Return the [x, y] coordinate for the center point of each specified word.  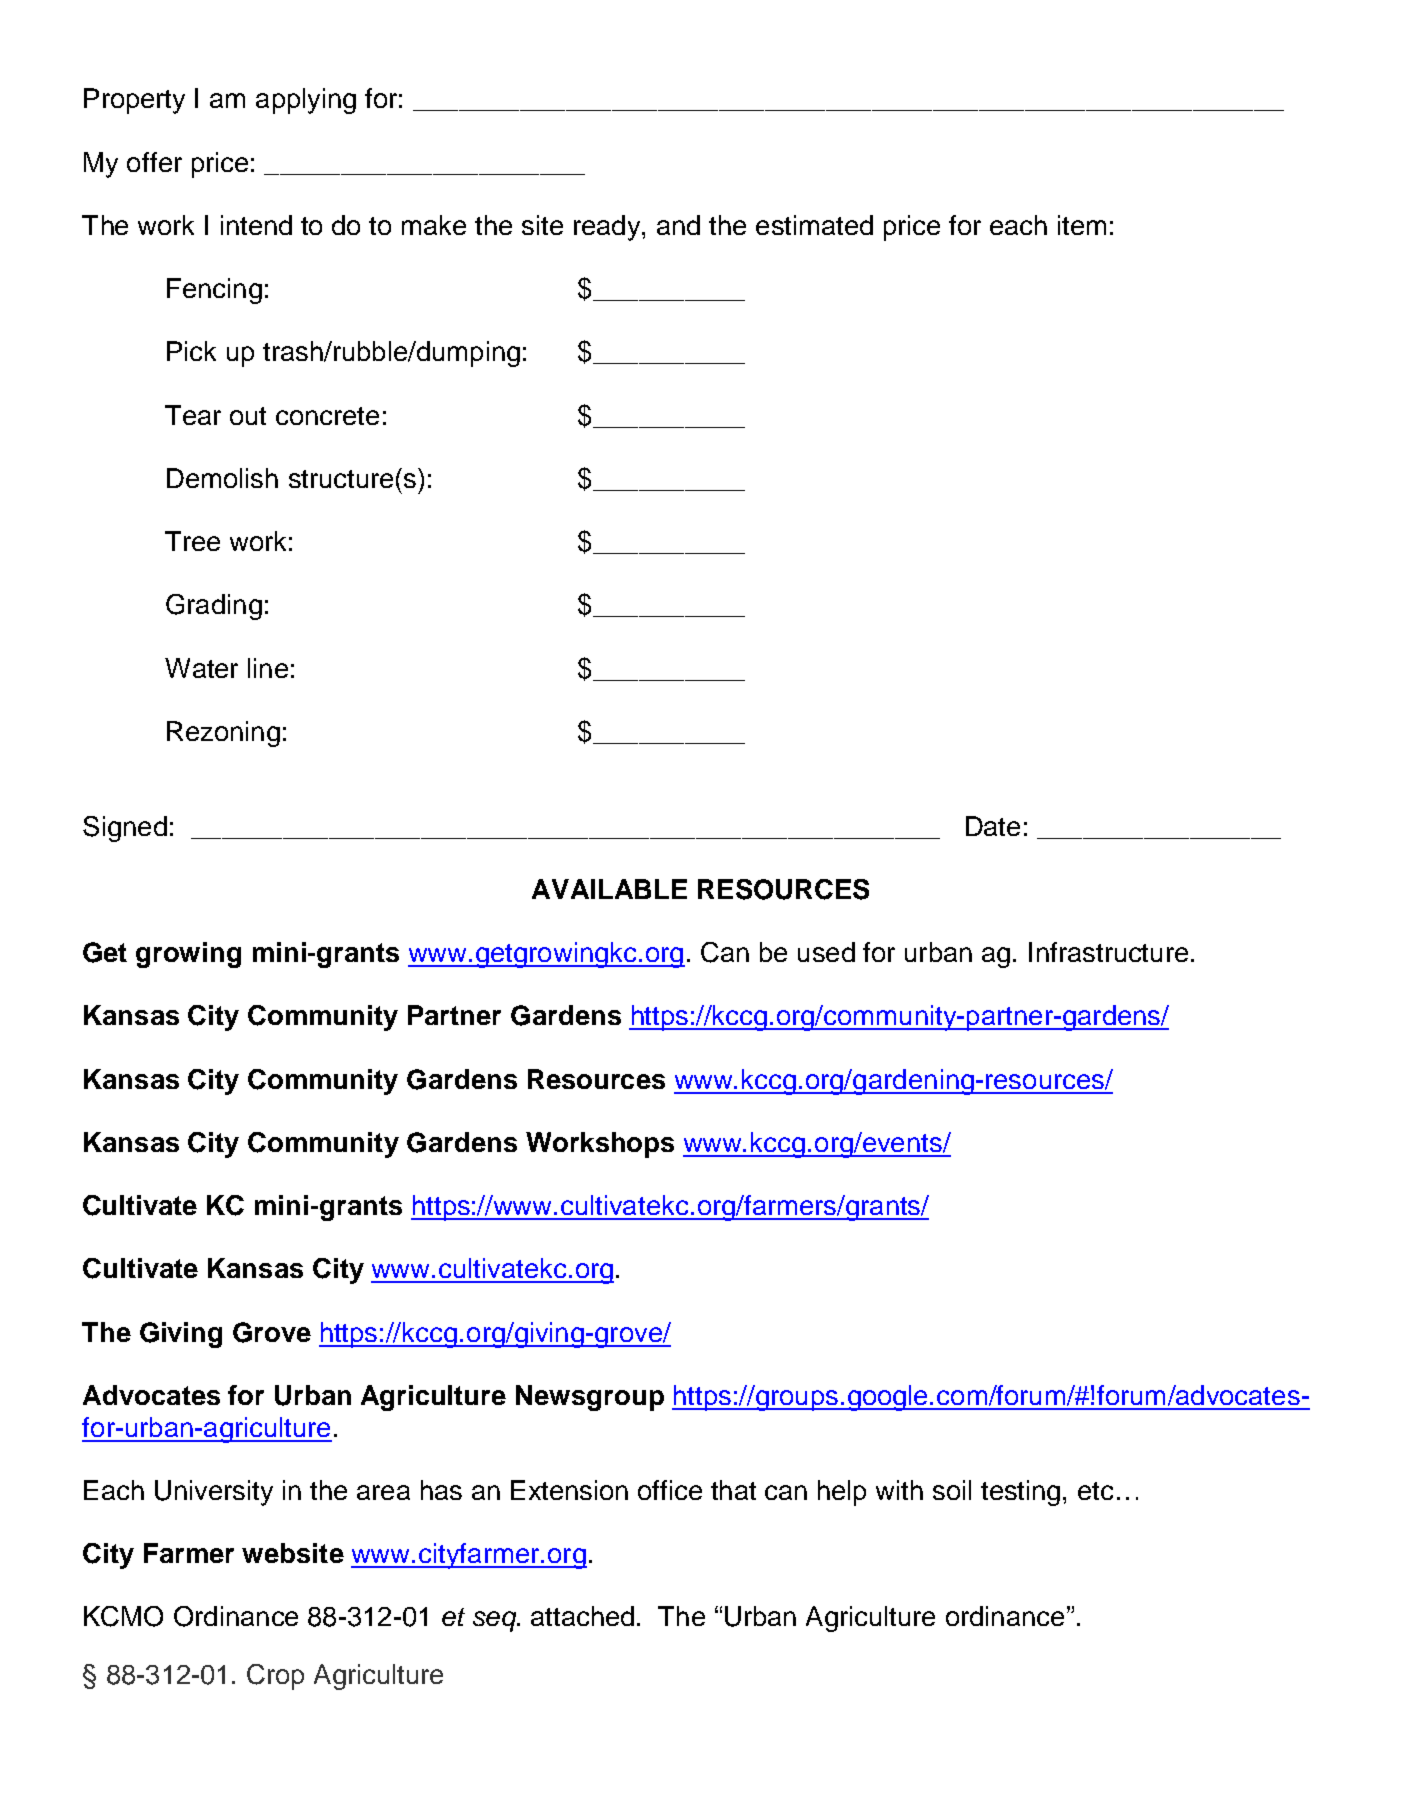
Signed [125, 829]
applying [306, 101]
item [1082, 225]
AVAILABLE [609, 889]
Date [993, 826]
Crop [275, 1677]
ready [608, 228]
